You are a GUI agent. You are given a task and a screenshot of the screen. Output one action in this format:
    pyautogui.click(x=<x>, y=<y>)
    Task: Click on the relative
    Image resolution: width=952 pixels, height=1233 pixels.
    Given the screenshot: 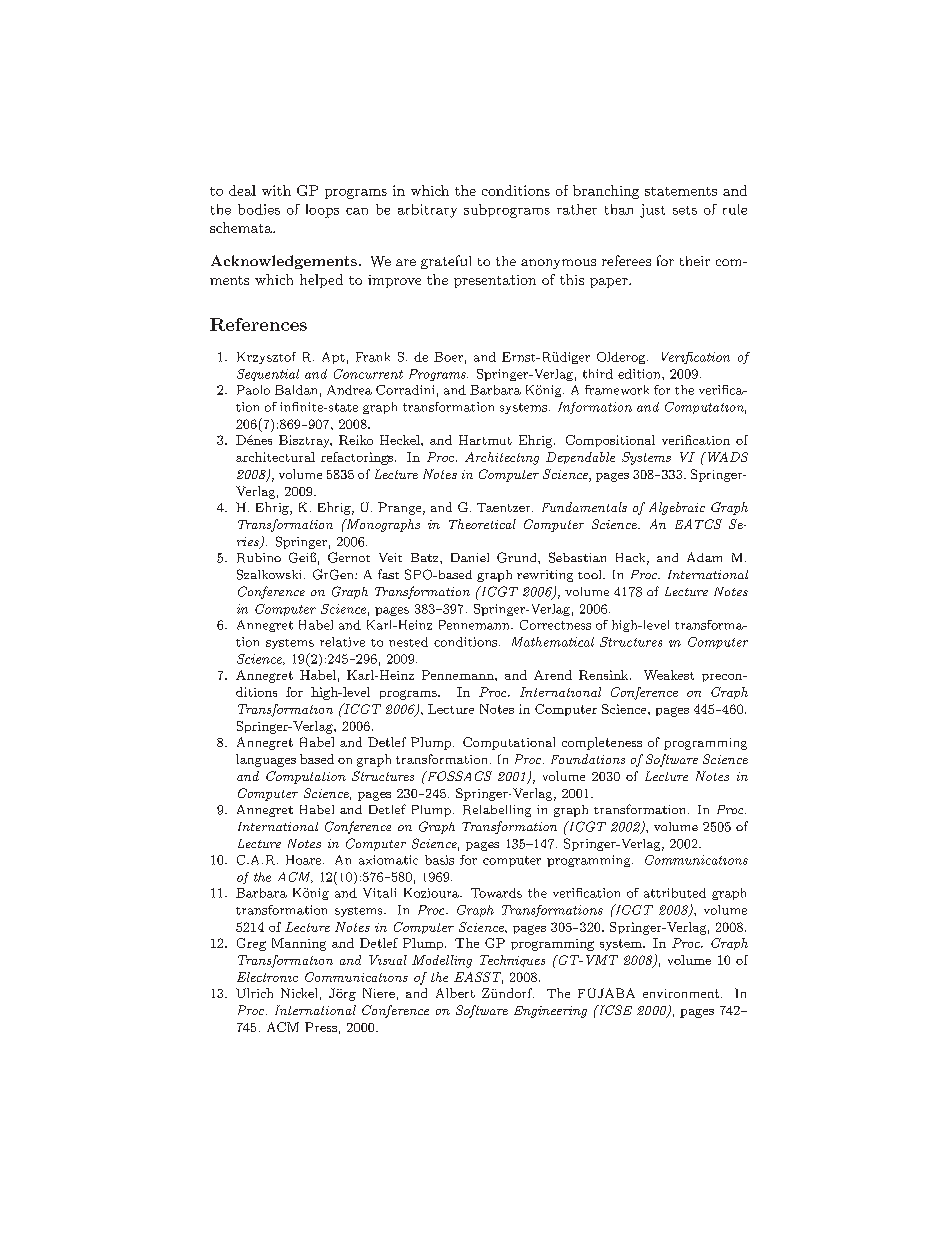 What is the action you would take?
    pyautogui.click(x=342, y=642)
